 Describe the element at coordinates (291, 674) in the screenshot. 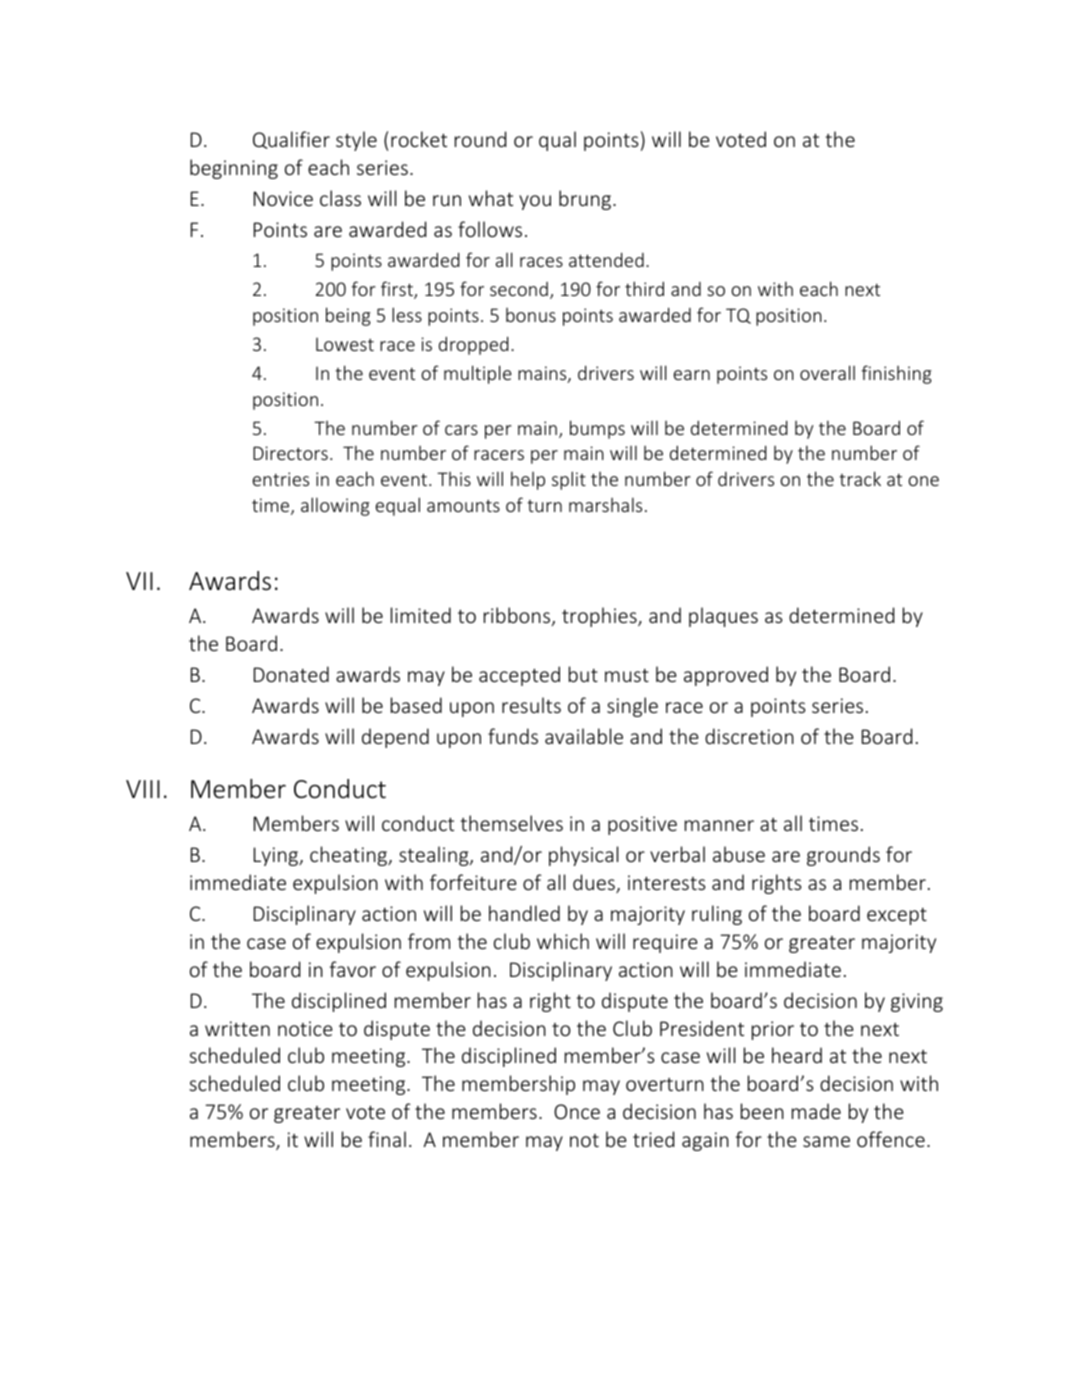

I see `Donated` at that location.
